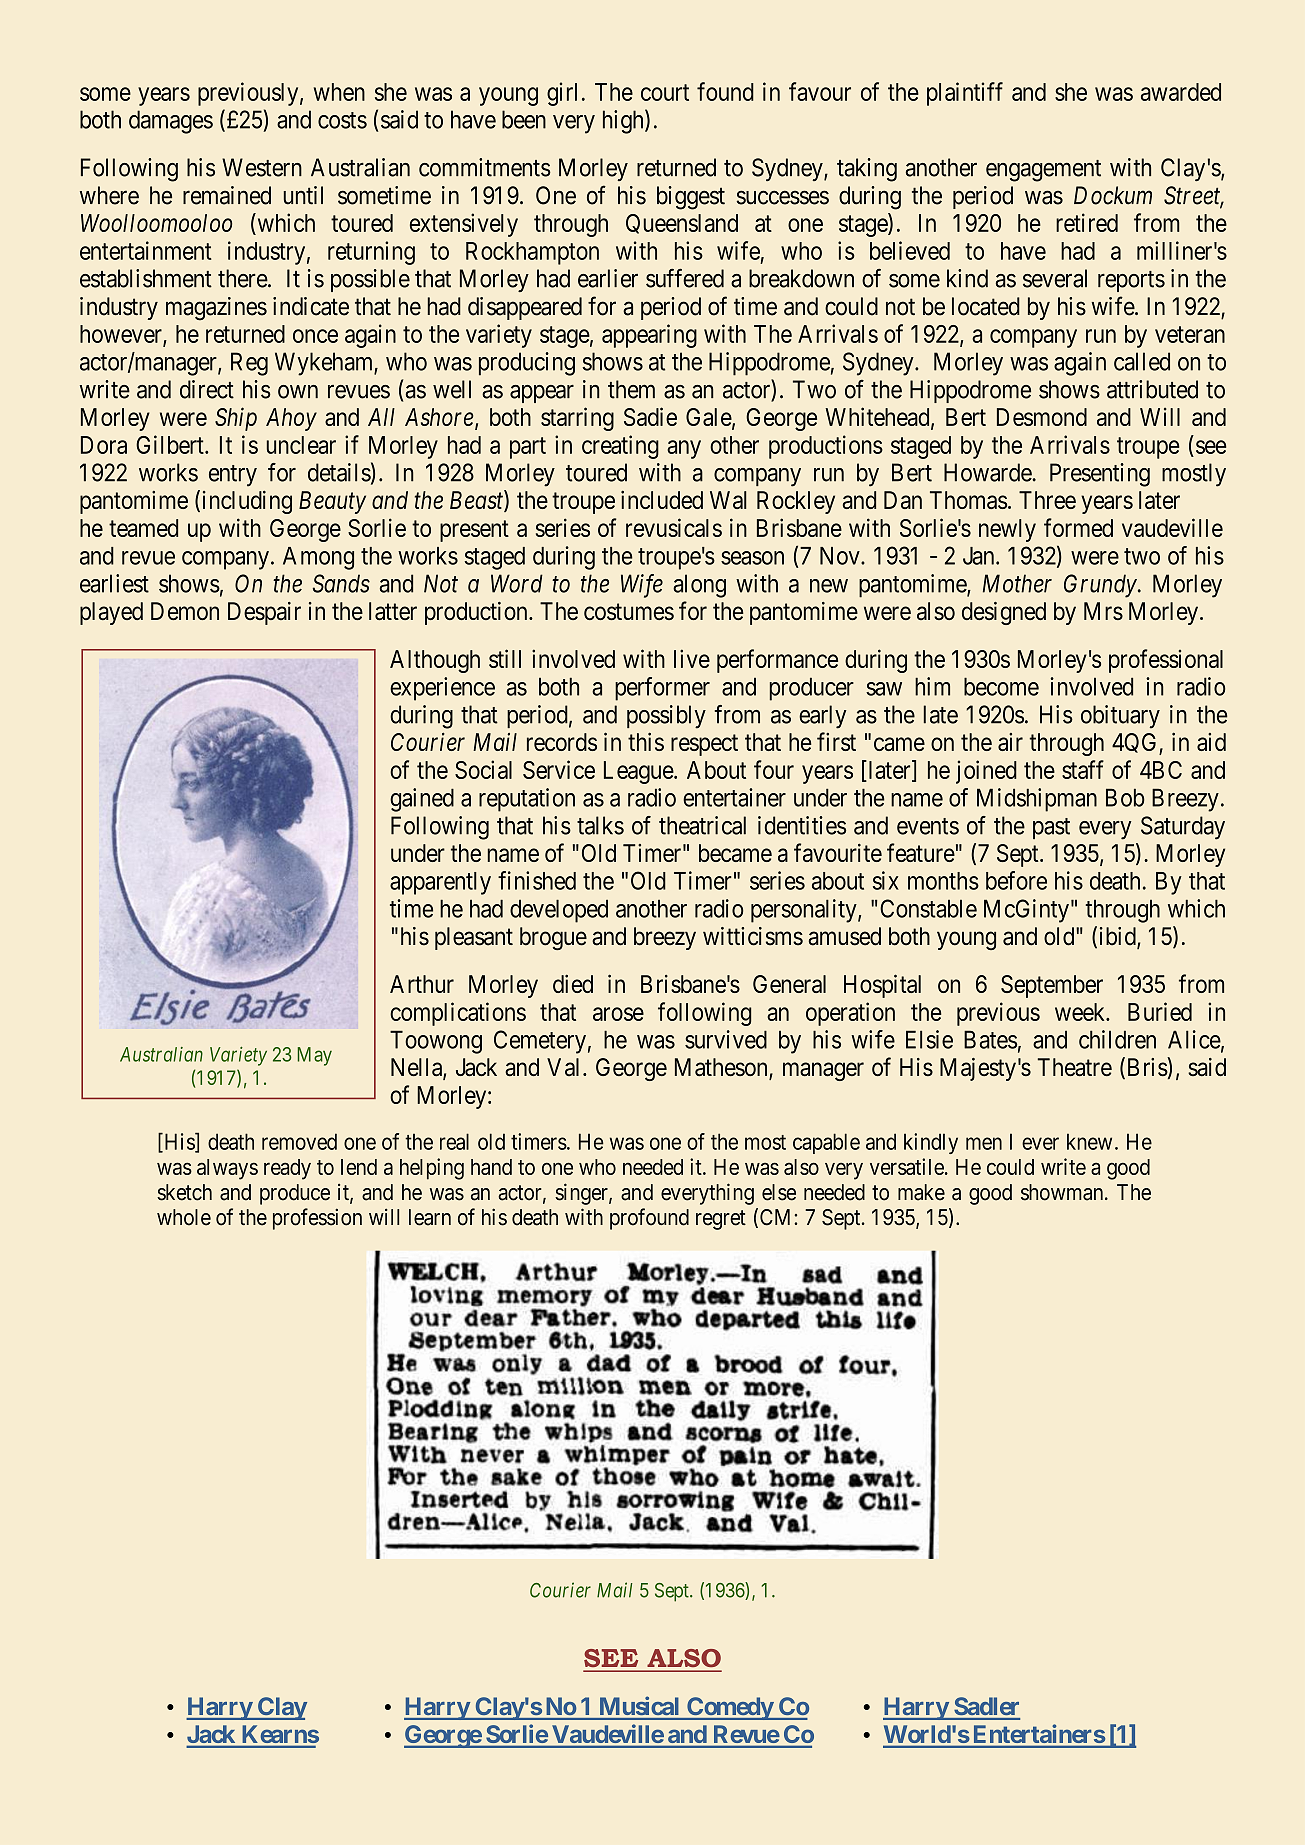 This screenshot has width=1305, height=1845. I want to click on them, so click(631, 389).
